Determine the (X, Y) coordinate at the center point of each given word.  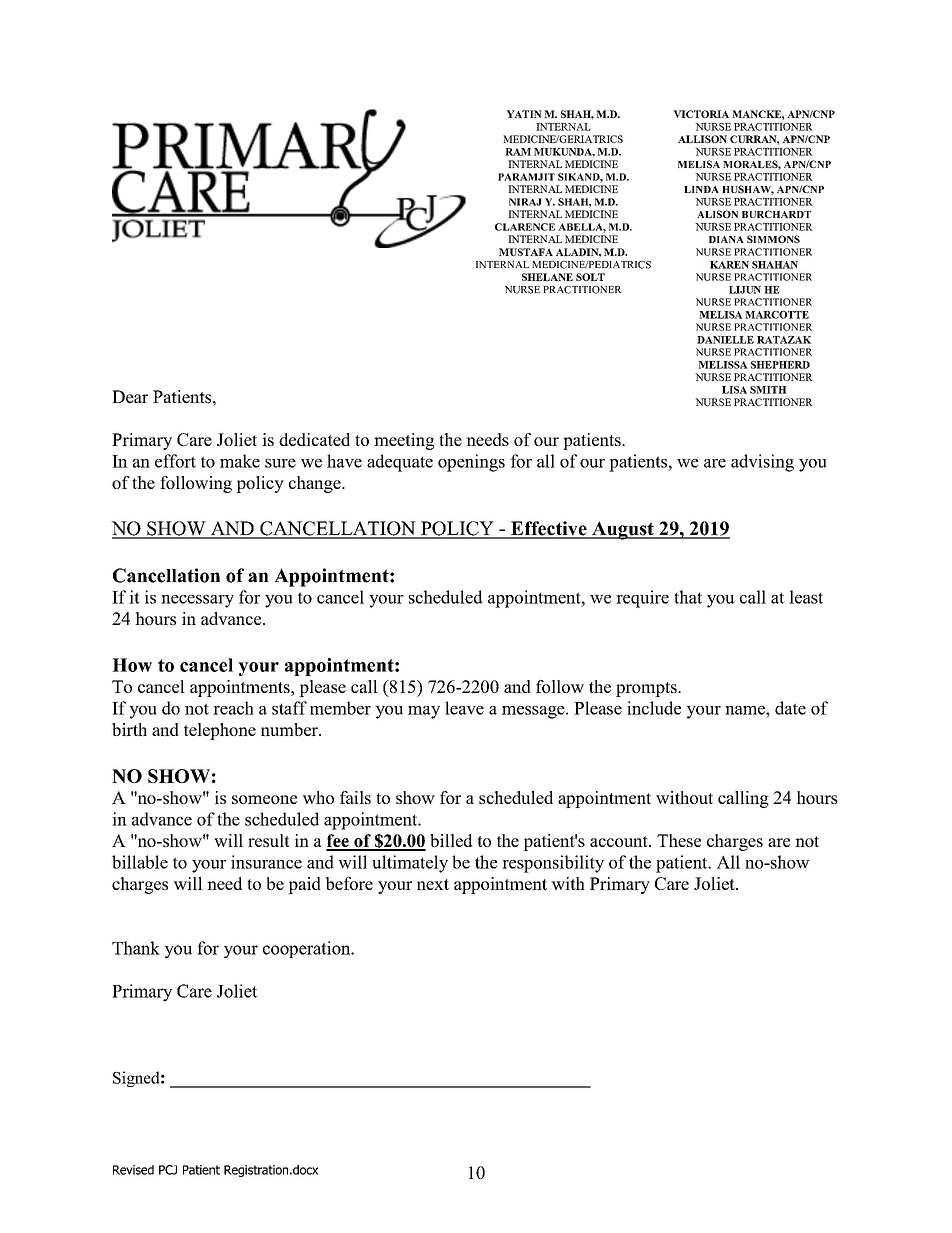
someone (264, 799)
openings (471, 463)
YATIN (524, 114)
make (240, 461)
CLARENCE (525, 227)
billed (451, 840)
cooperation (308, 949)
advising (762, 463)
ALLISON (702, 139)
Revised (133, 1170)
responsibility (553, 864)
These (679, 840)
